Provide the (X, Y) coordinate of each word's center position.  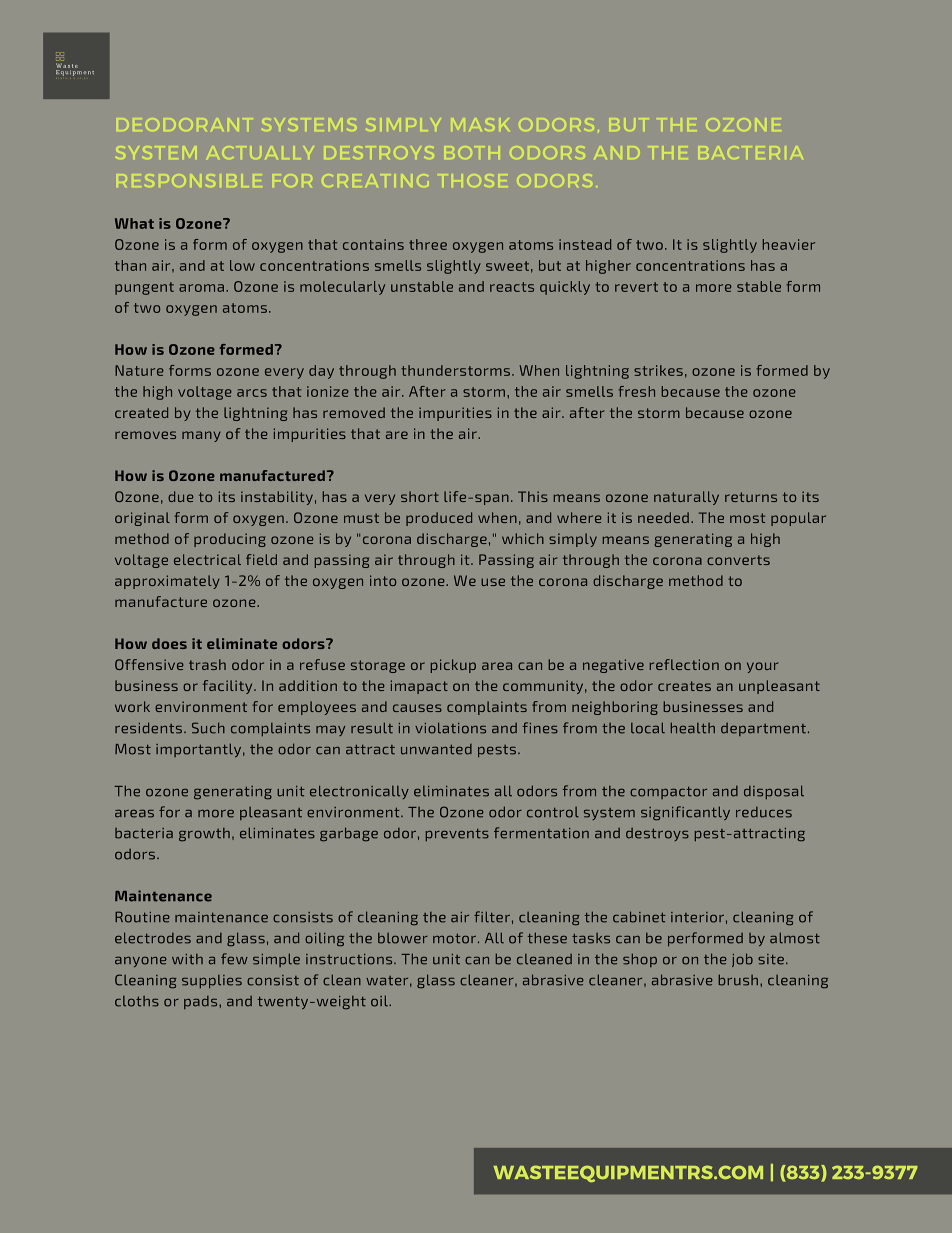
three (428, 244)
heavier (789, 244)
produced (439, 519)
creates (684, 686)
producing (230, 540)
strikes (658, 370)
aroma (203, 288)
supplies (212, 981)
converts (738, 560)
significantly (685, 813)
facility (229, 687)
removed (354, 412)
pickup (453, 666)
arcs (252, 393)
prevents (457, 835)
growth (204, 834)
